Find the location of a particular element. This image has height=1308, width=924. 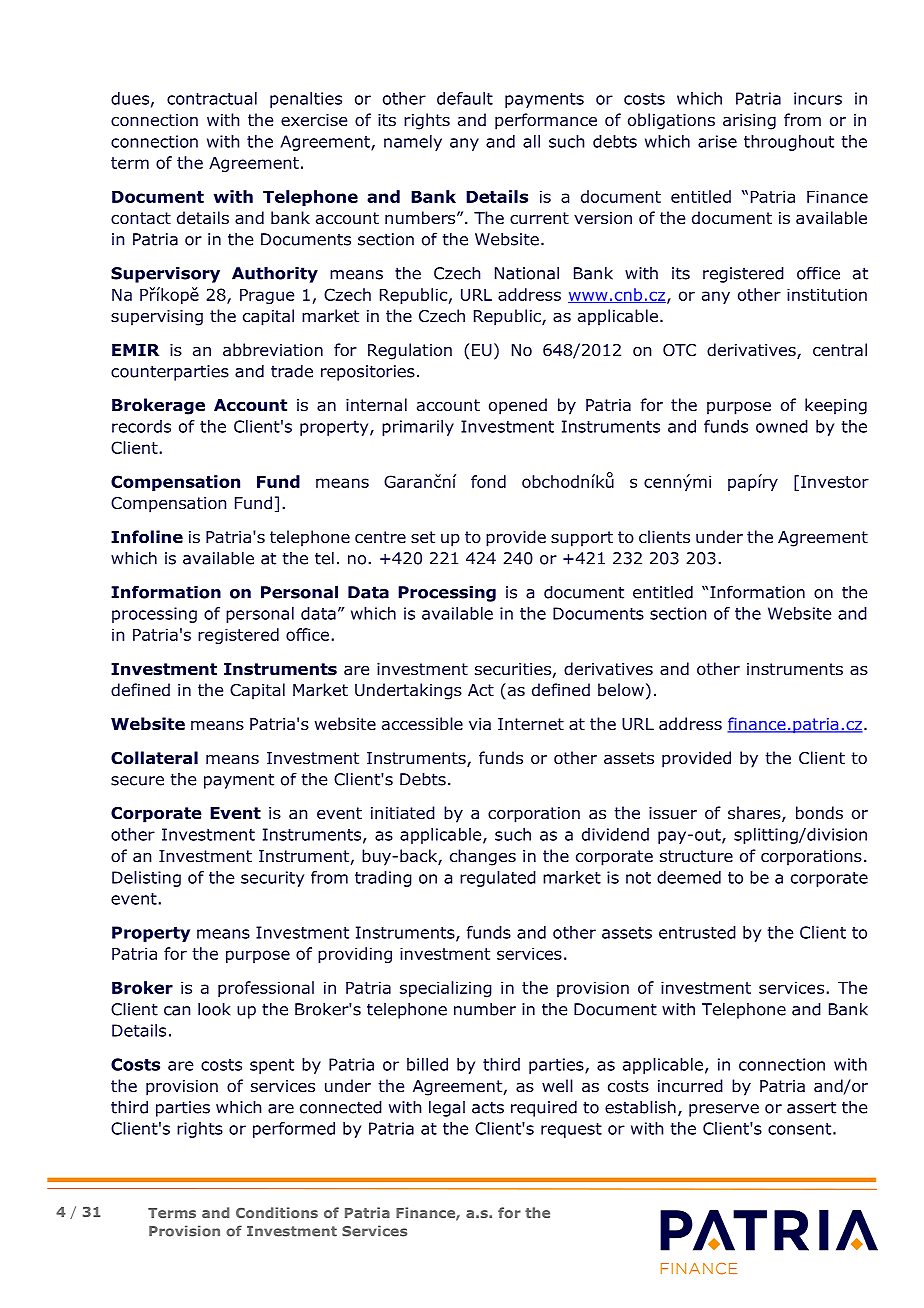

Conditions is located at coordinates (277, 1212).
